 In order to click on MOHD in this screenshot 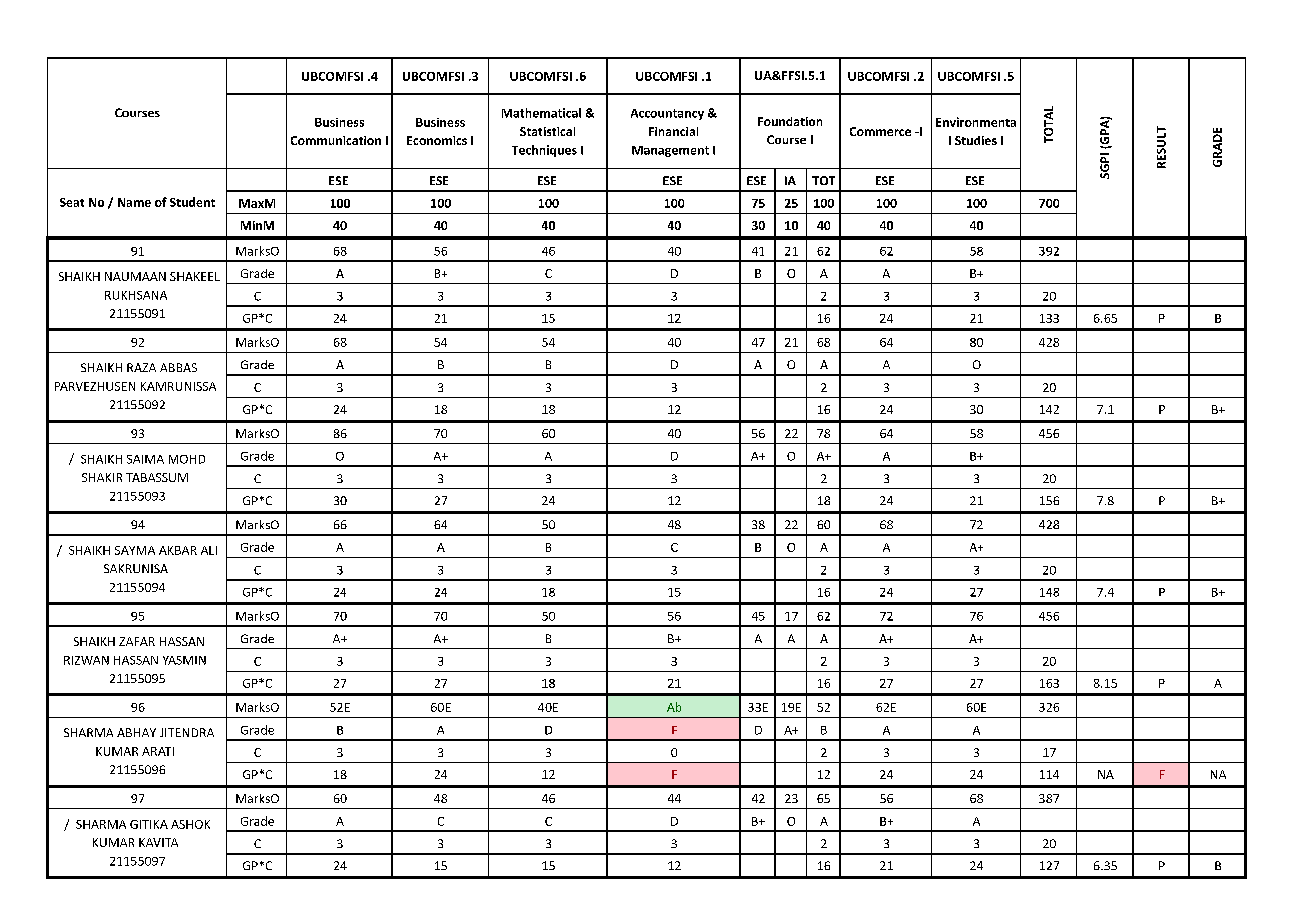, I will do `click(187, 459)`.
